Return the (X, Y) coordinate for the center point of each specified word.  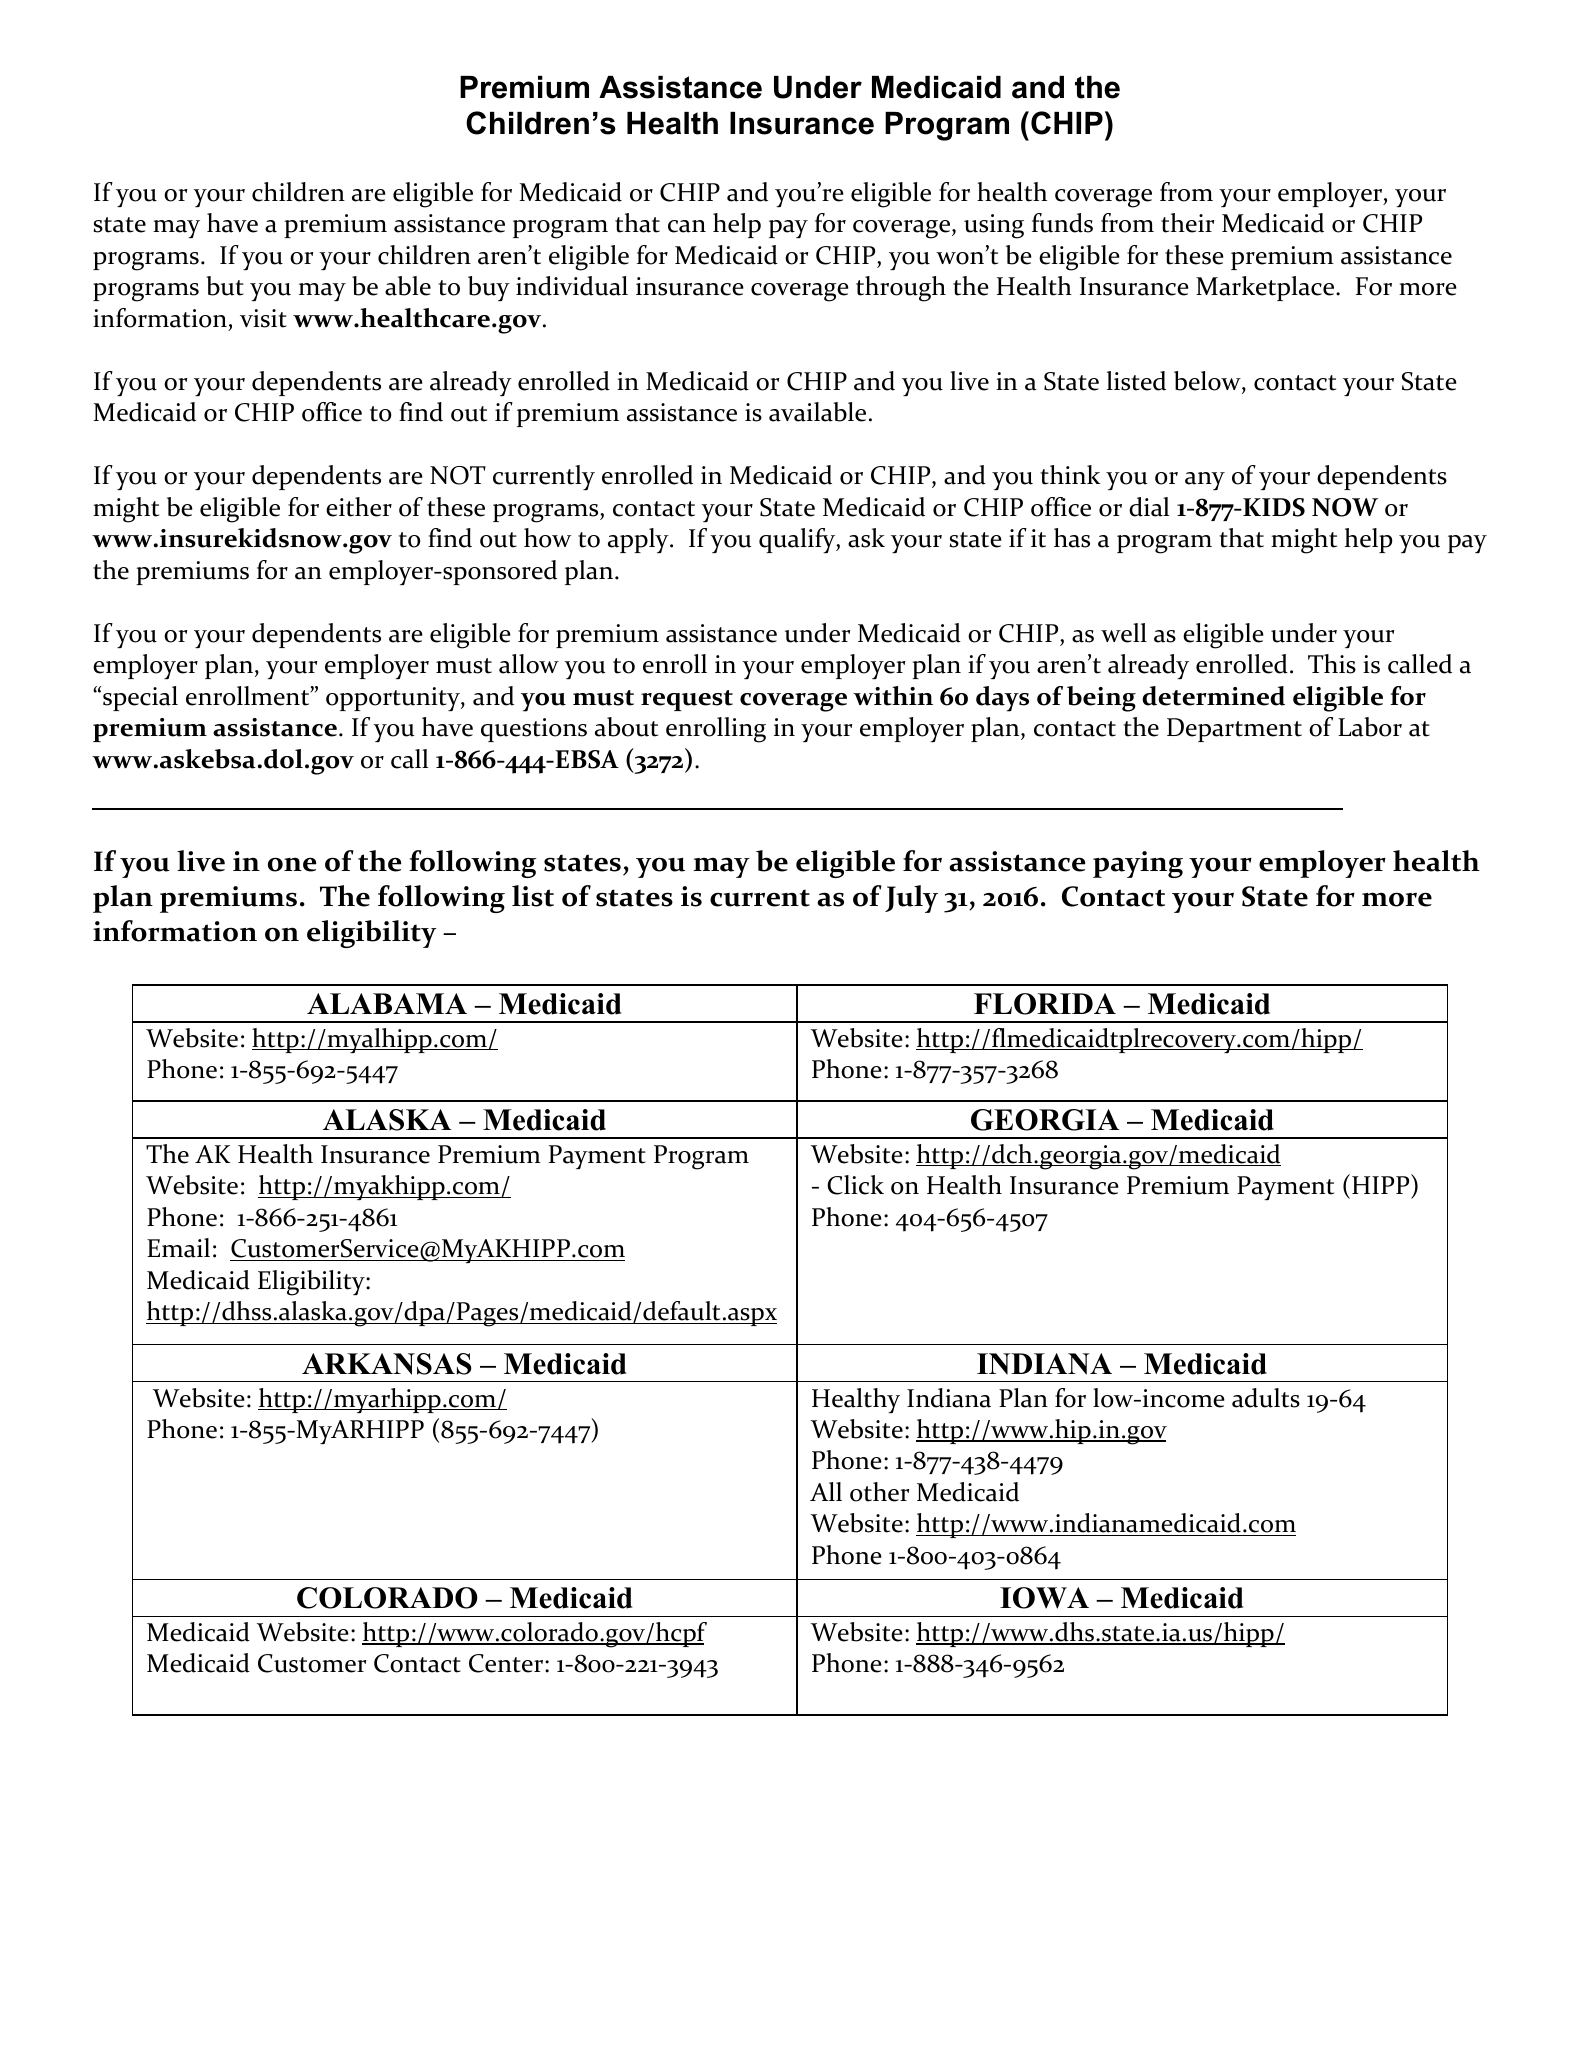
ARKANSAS (387, 1364)
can (687, 226)
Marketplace (1266, 288)
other (879, 1492)
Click (855, 1185)
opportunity (394, 699)
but (225, 286)
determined (1213, 696)
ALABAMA (387, 1003)
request (687, 700)
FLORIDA (1045, 1004)
